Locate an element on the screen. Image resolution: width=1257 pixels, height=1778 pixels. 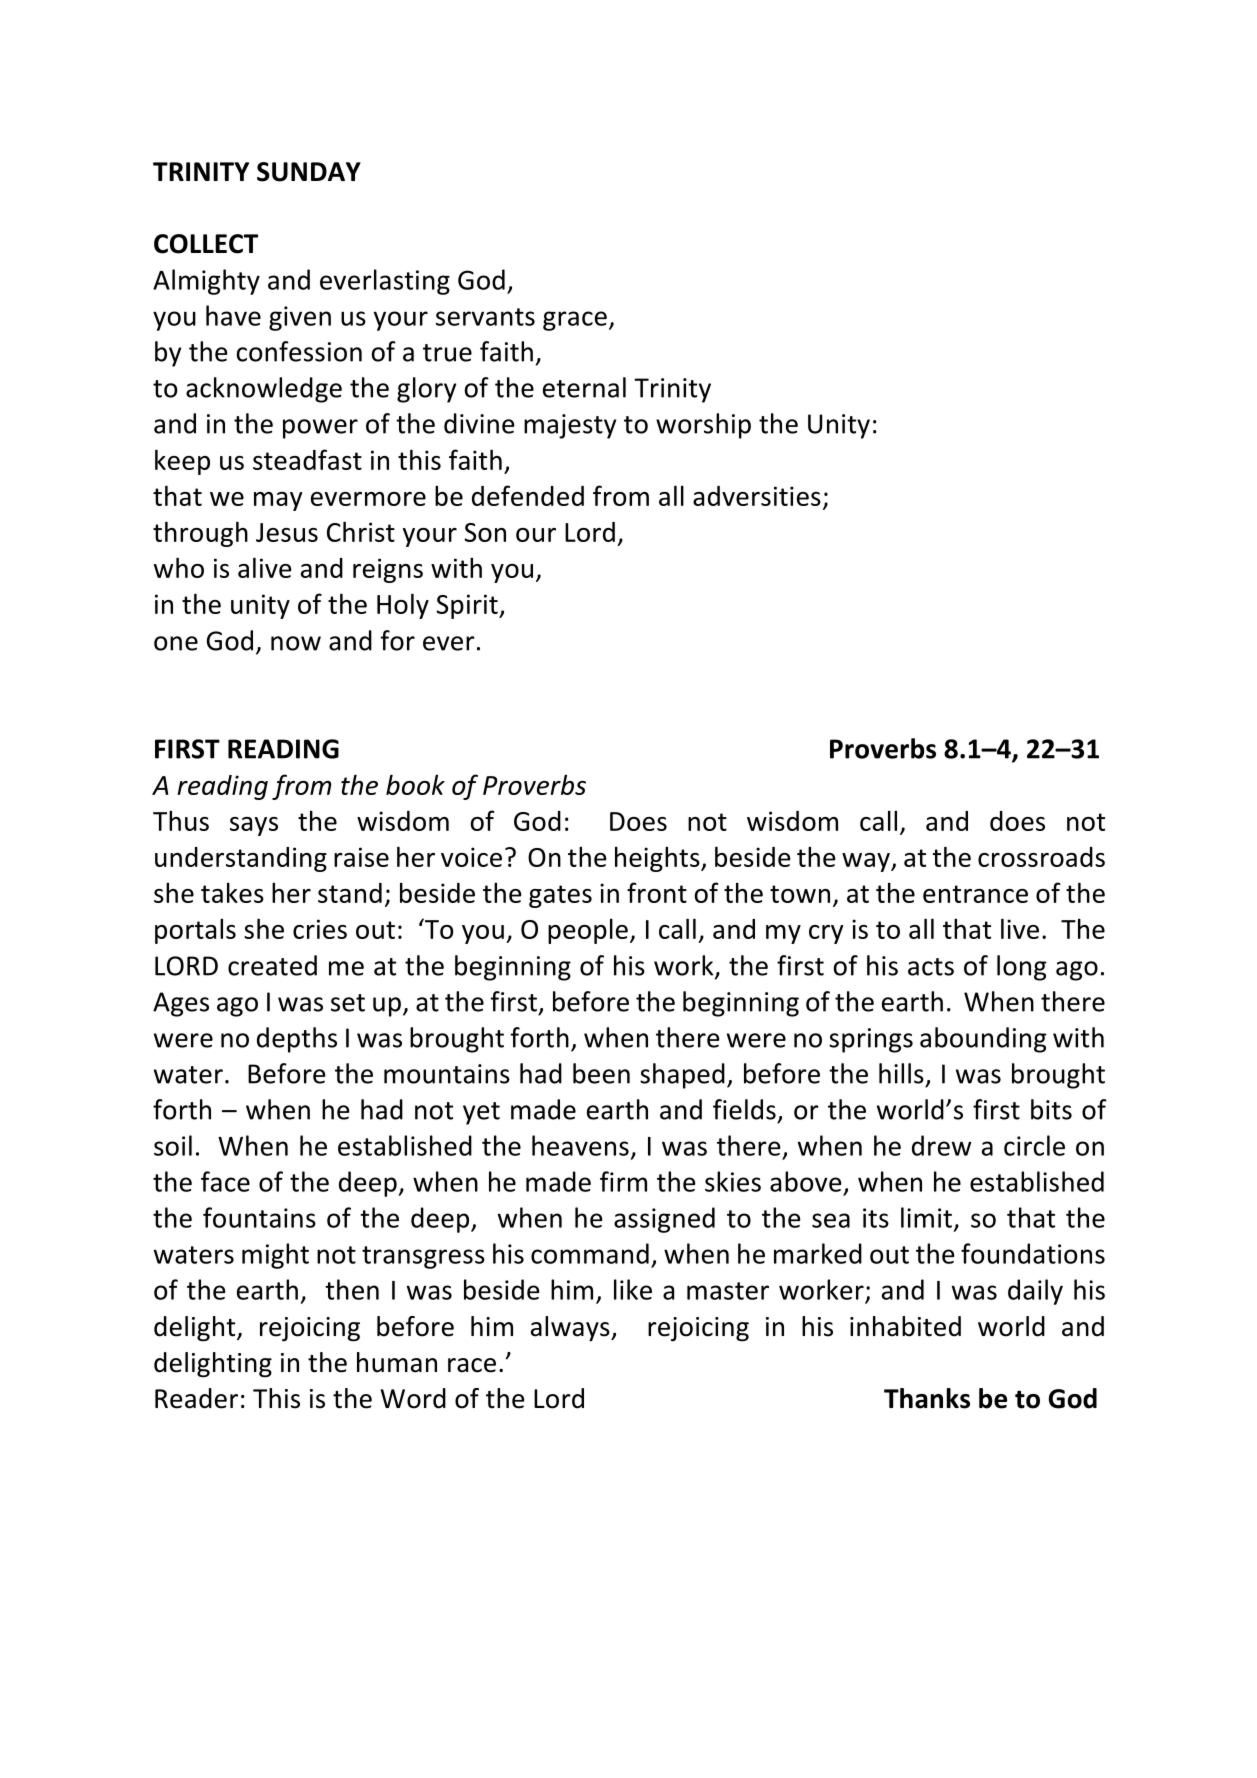
been is located at coordinates (601, 1073).
